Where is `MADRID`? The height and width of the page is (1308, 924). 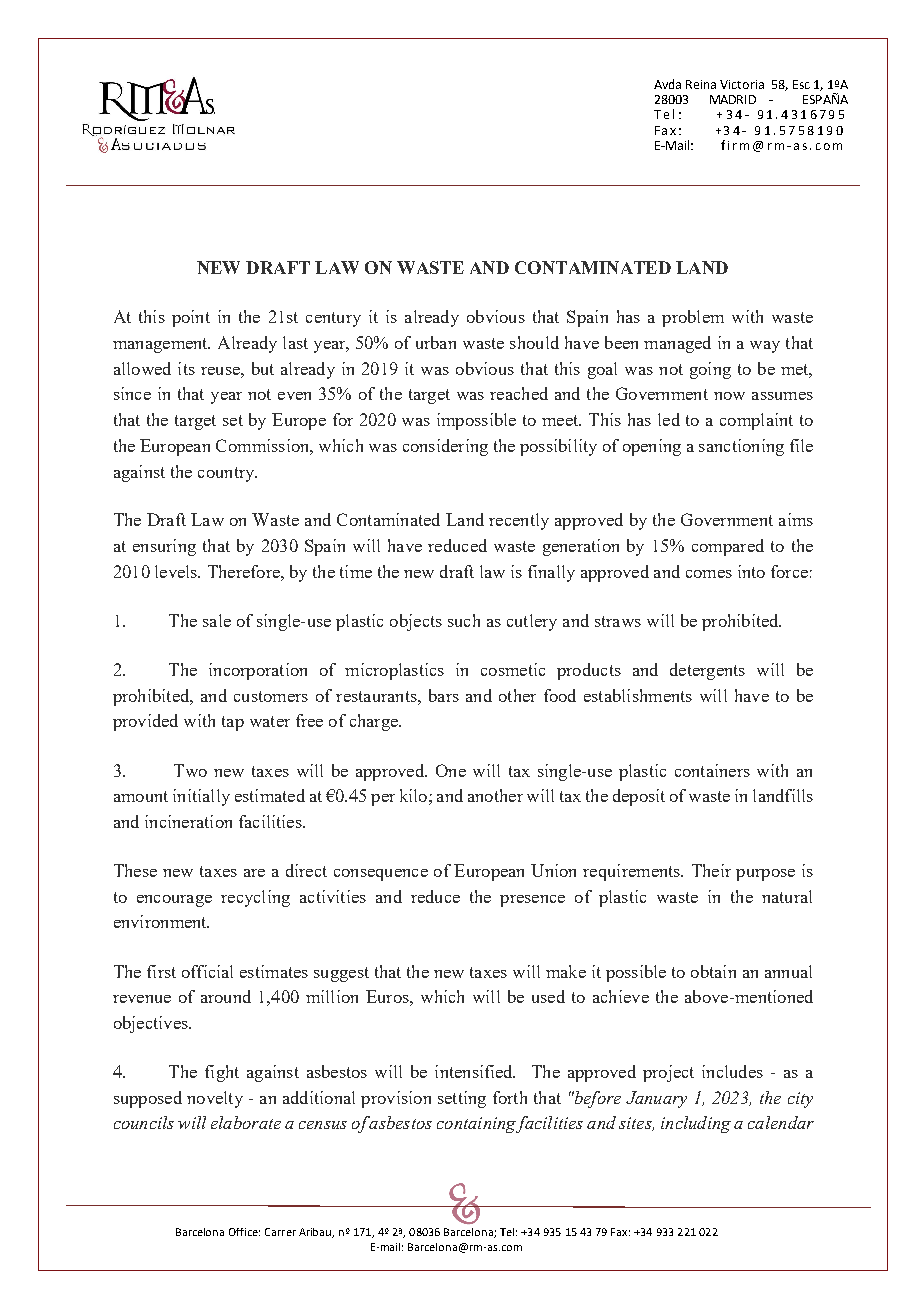
MADRID is located at coordinates (733, 99).
